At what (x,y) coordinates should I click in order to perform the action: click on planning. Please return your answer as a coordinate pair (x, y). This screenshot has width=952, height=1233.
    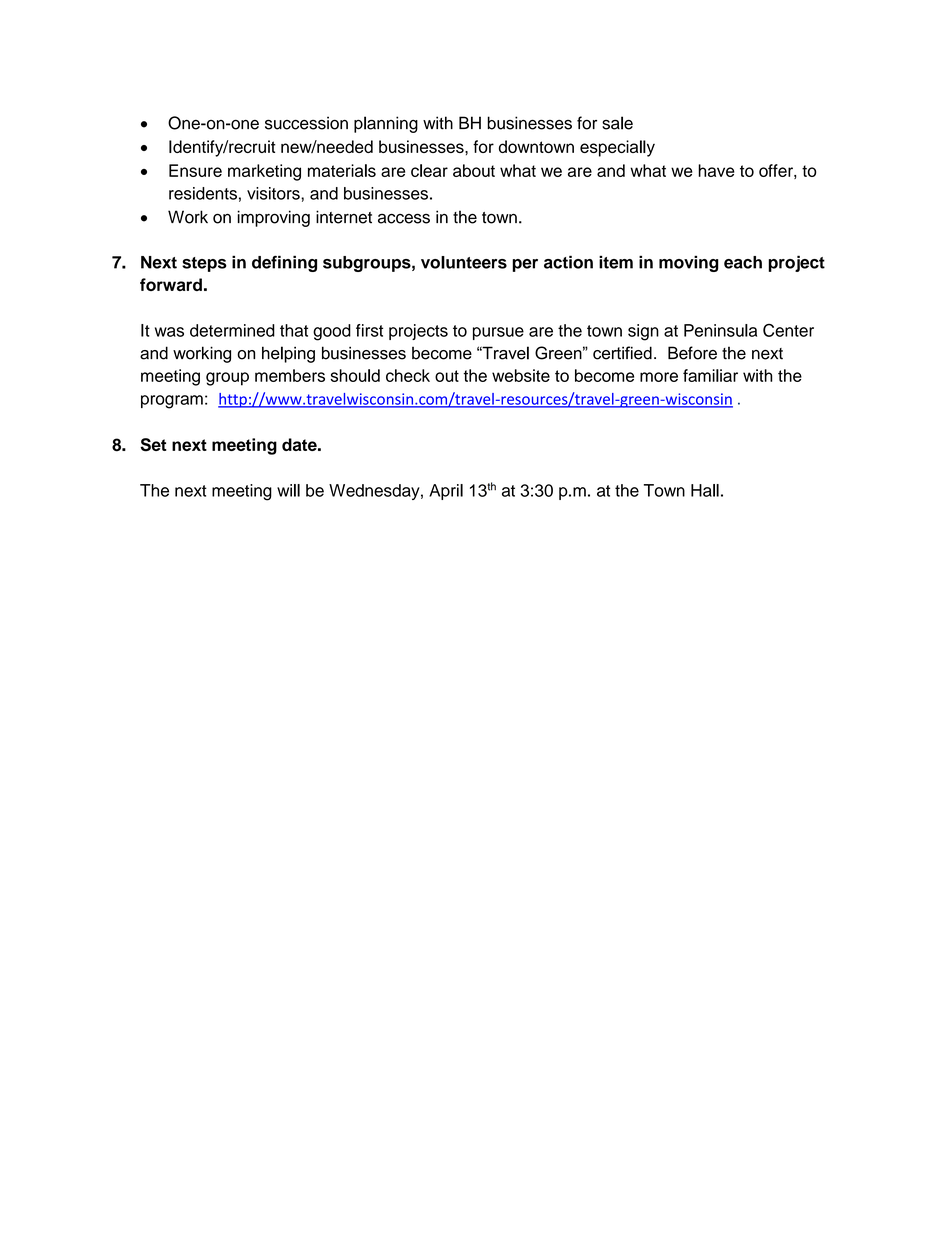
    Looking at the image, I should click on (386, 124).
